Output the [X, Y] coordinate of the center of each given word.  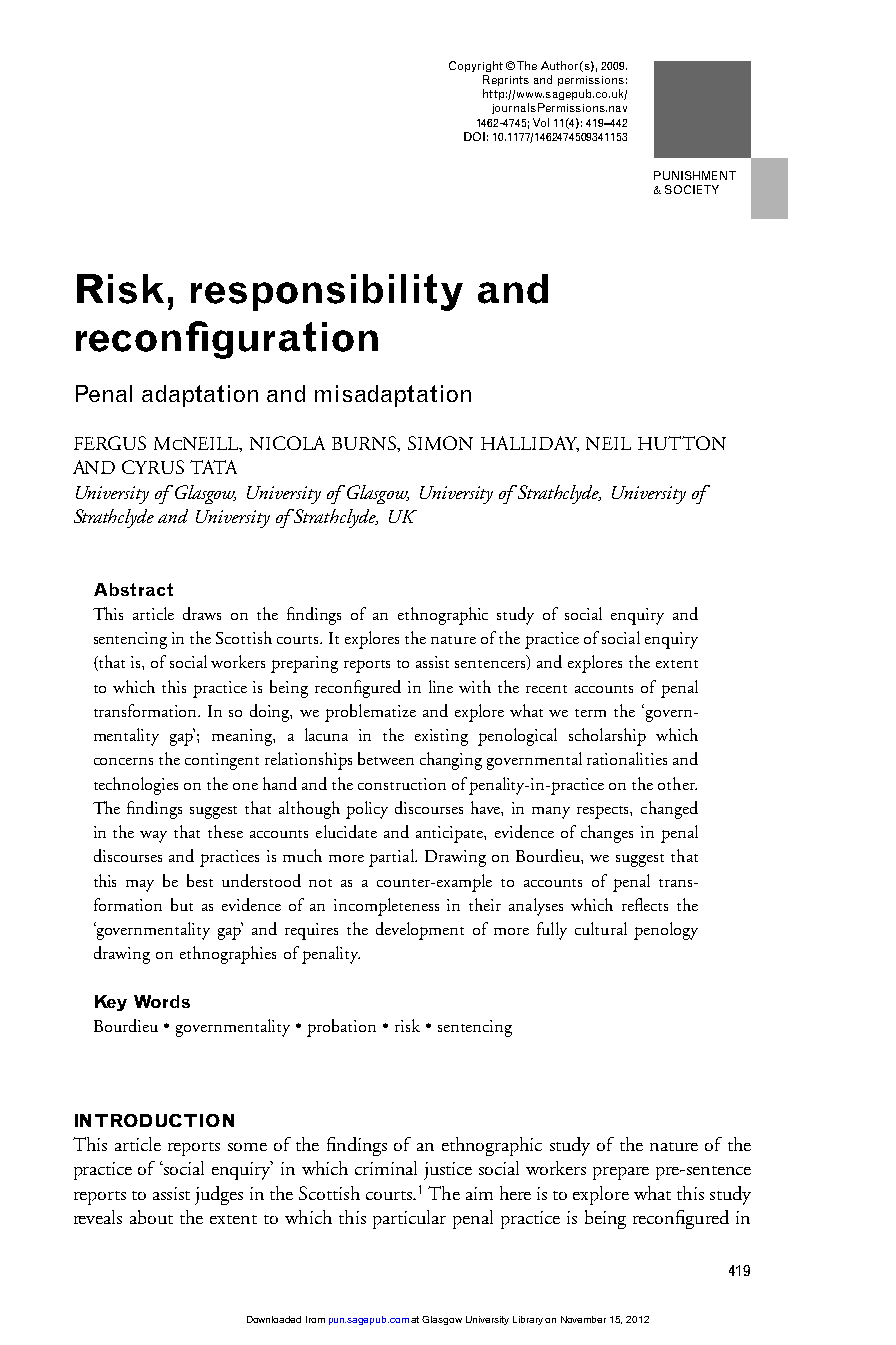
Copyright [476, 66]
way [153, 837]
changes [607, 834]
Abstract [133, 589]
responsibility [327, 292]
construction [402, 784]
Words [162, 1001]
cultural [601, 928]
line [441, 686]
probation [341, 1028]
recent [546, 689]
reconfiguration [227, 340]
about [151, 1217]
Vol [541, 122]
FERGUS [110, 443]
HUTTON [682, 443]
